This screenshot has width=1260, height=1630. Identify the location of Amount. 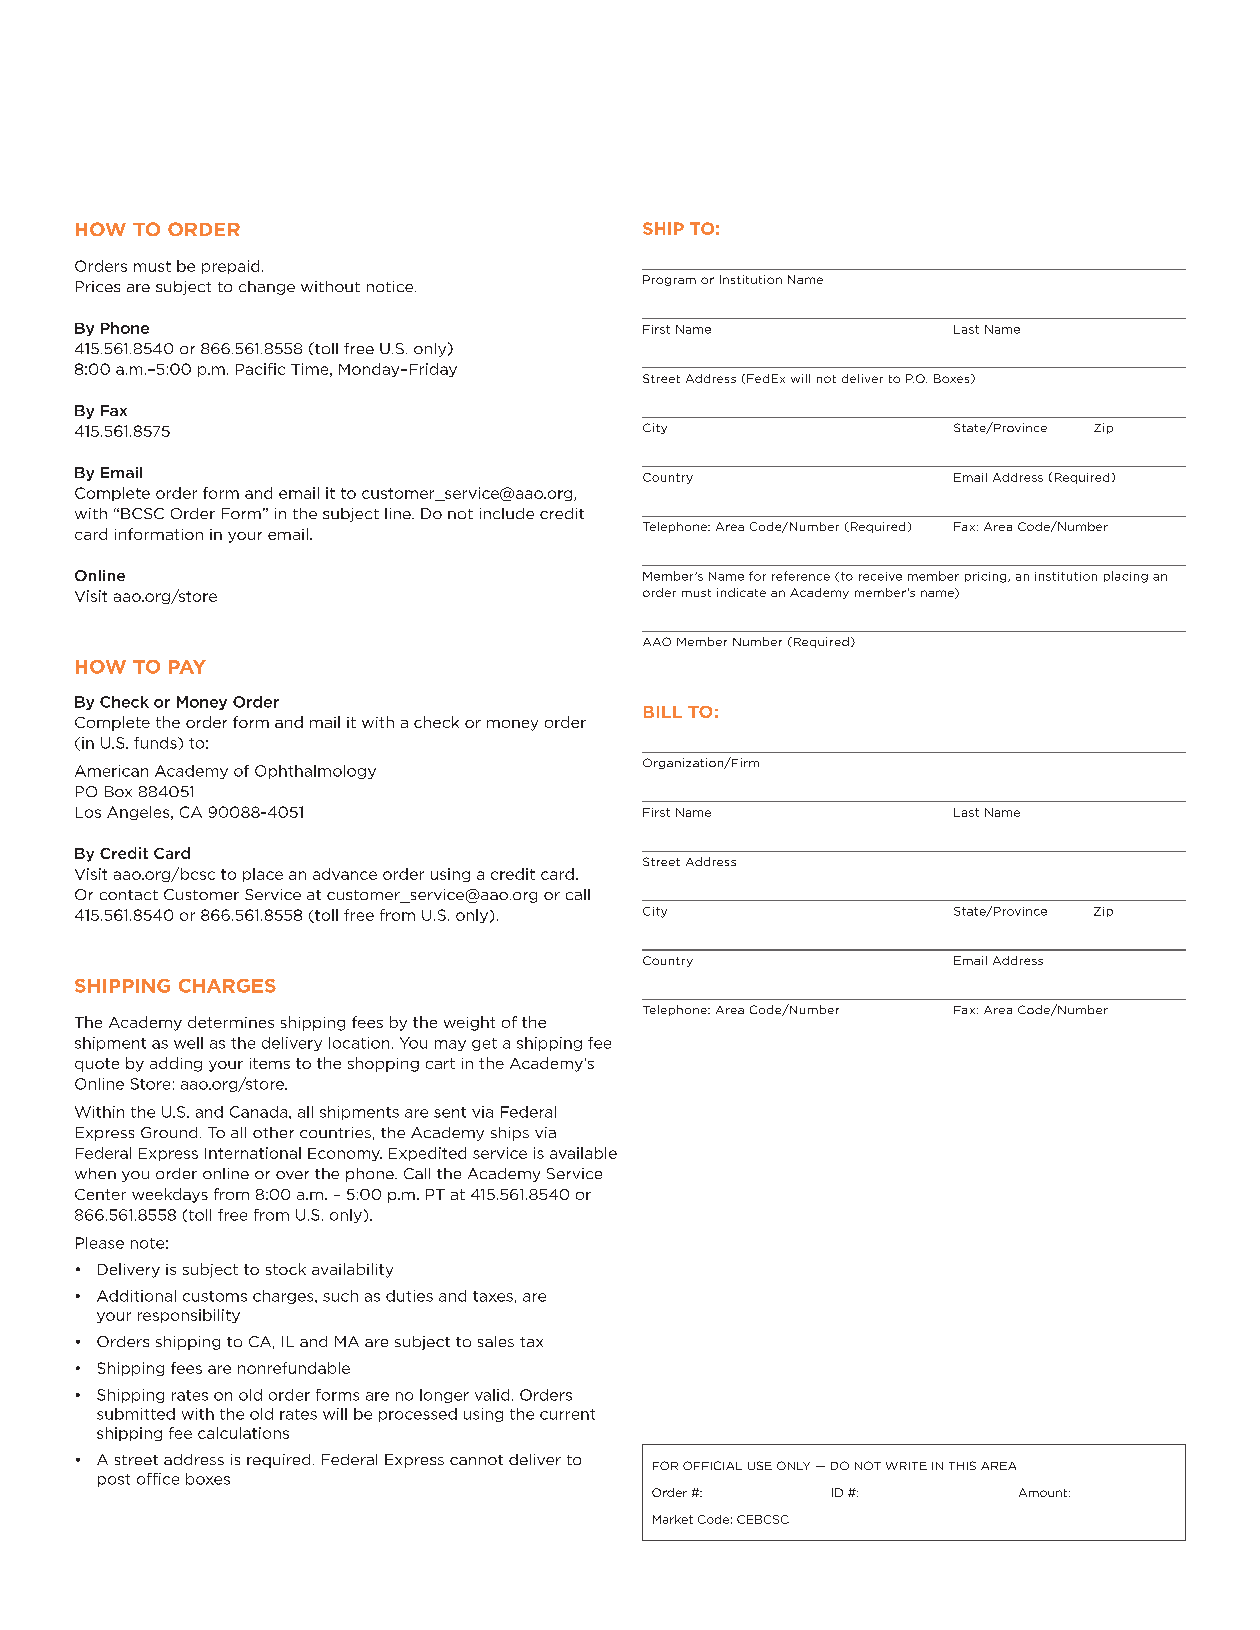
(1043, 1492).
